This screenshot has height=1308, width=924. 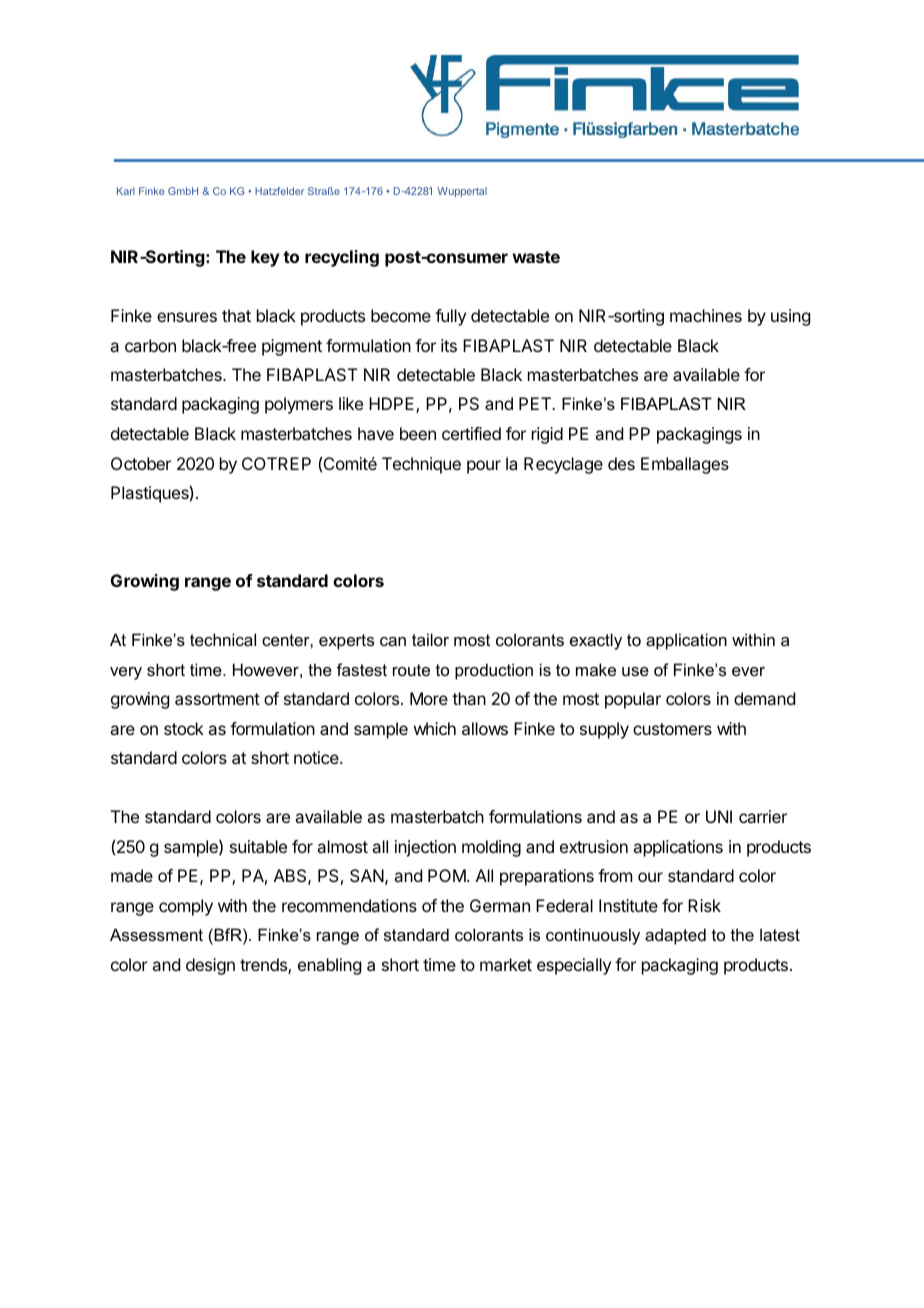 I want to click on adapted, so click(x=675, y=936).
